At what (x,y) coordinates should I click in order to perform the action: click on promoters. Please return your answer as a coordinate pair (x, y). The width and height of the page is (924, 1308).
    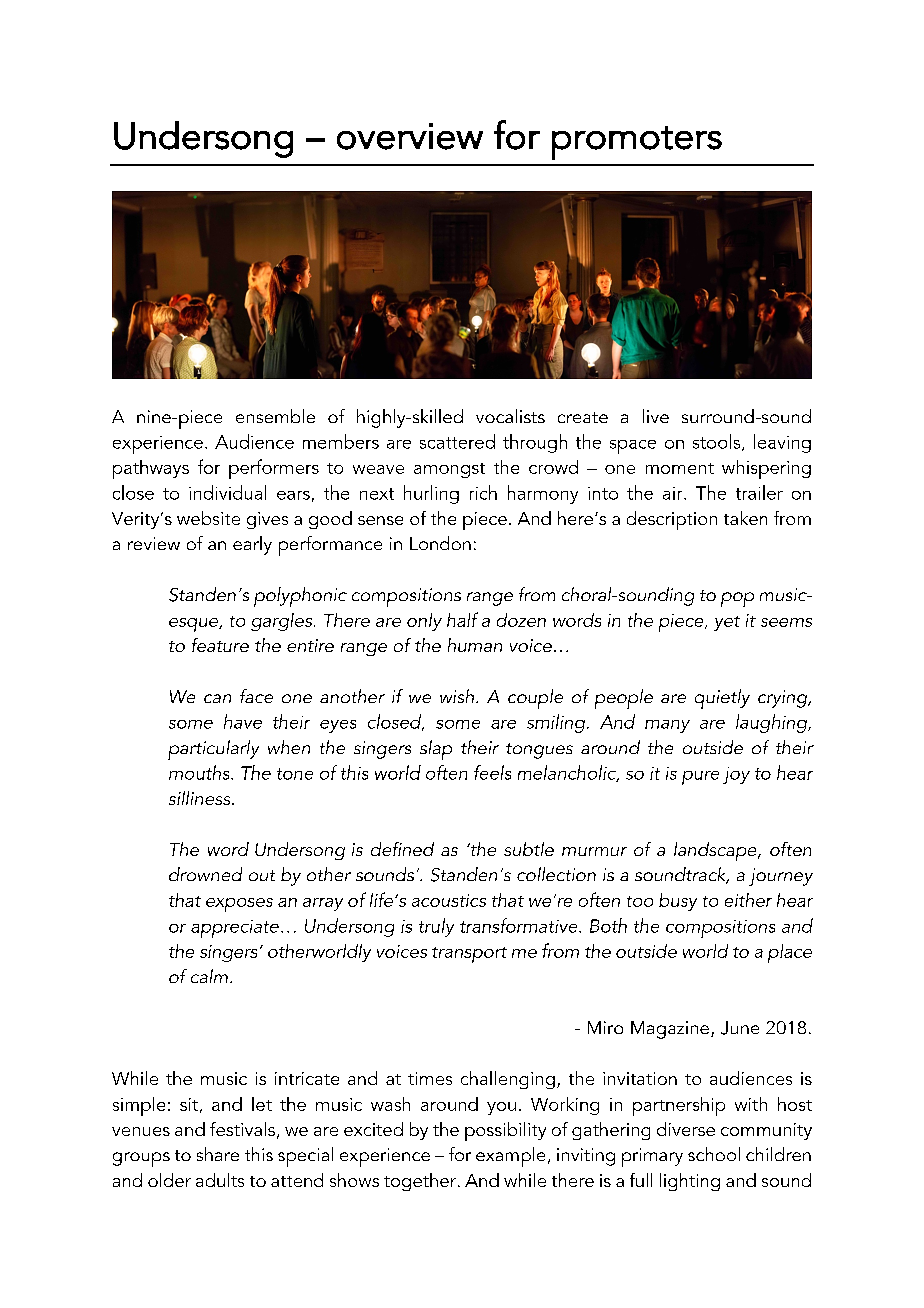
    Looking at the image, I should click on (637, 143).
